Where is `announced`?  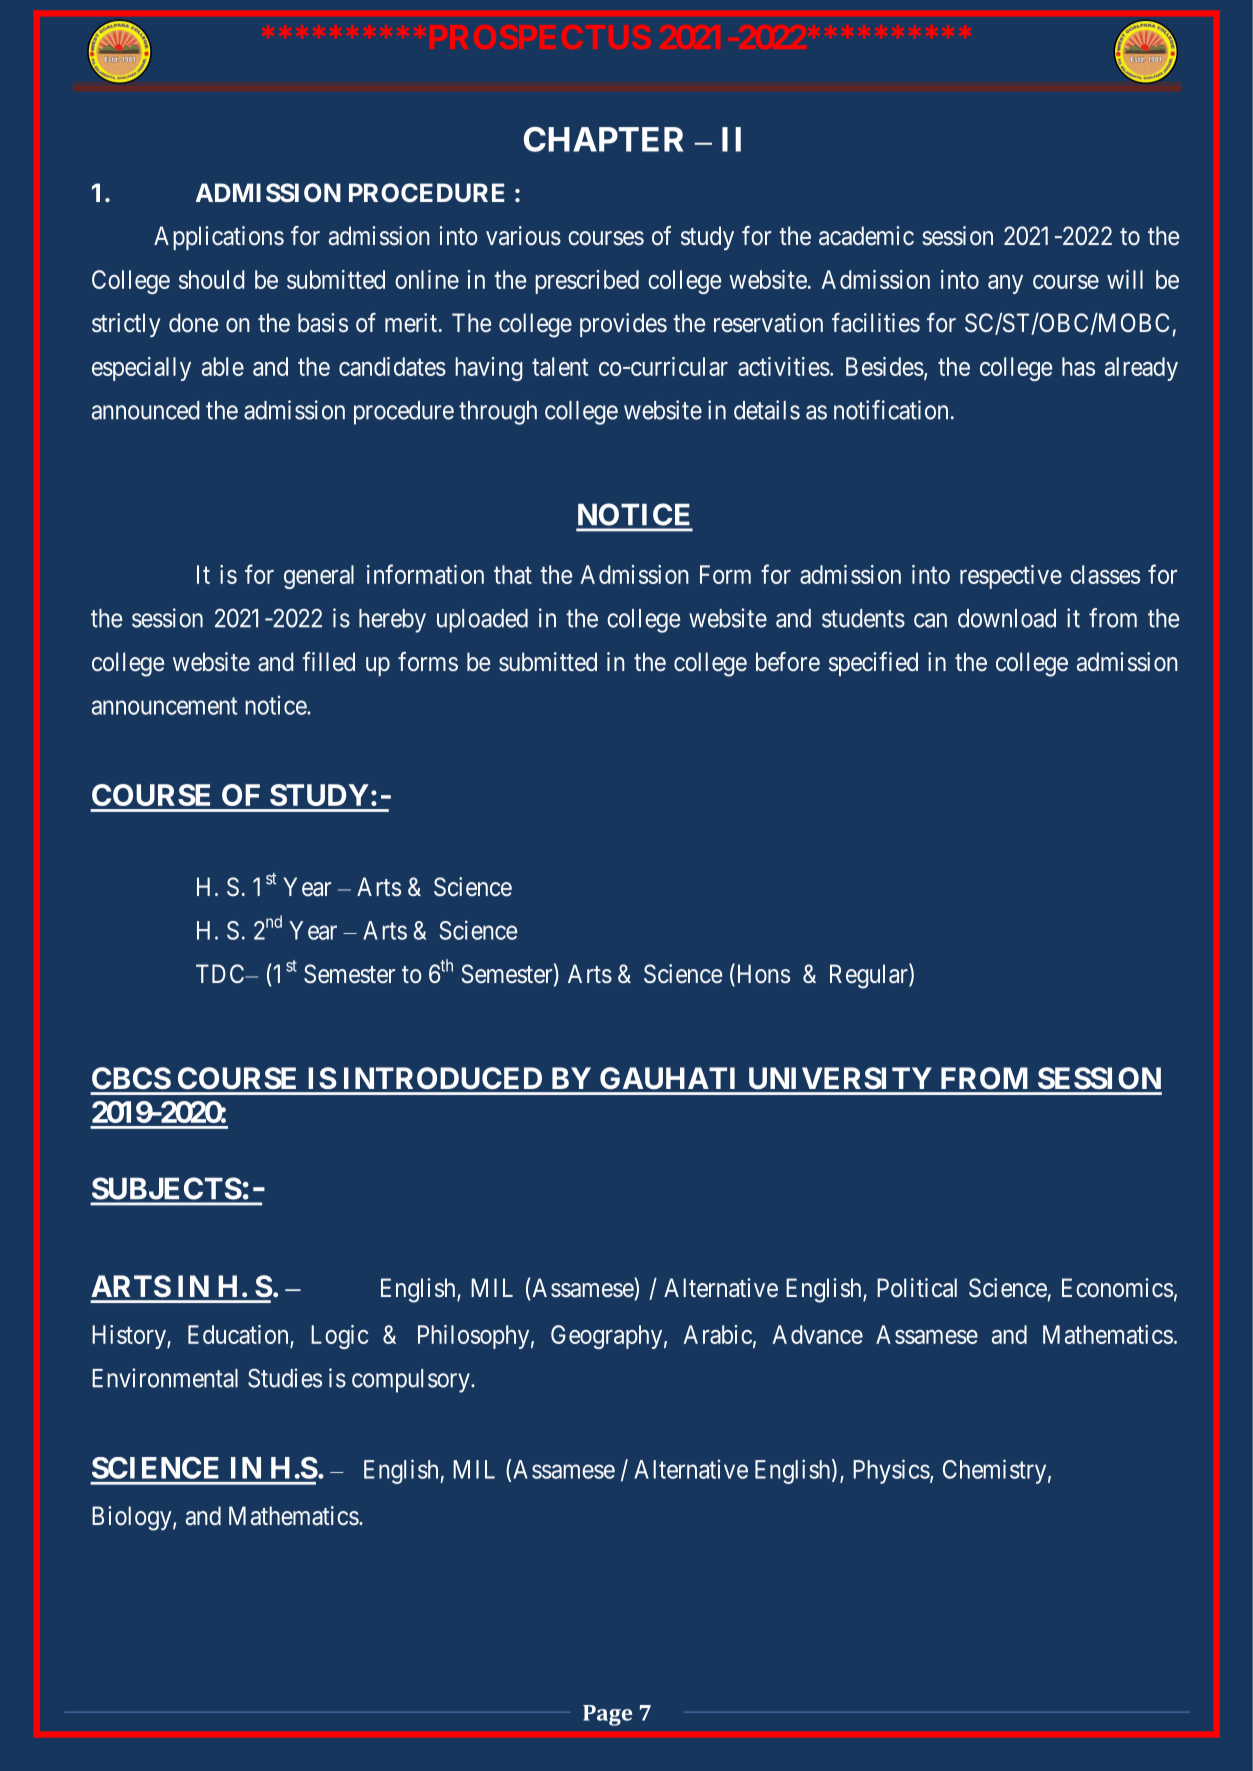
announced is located at coordinates (146, 410).
